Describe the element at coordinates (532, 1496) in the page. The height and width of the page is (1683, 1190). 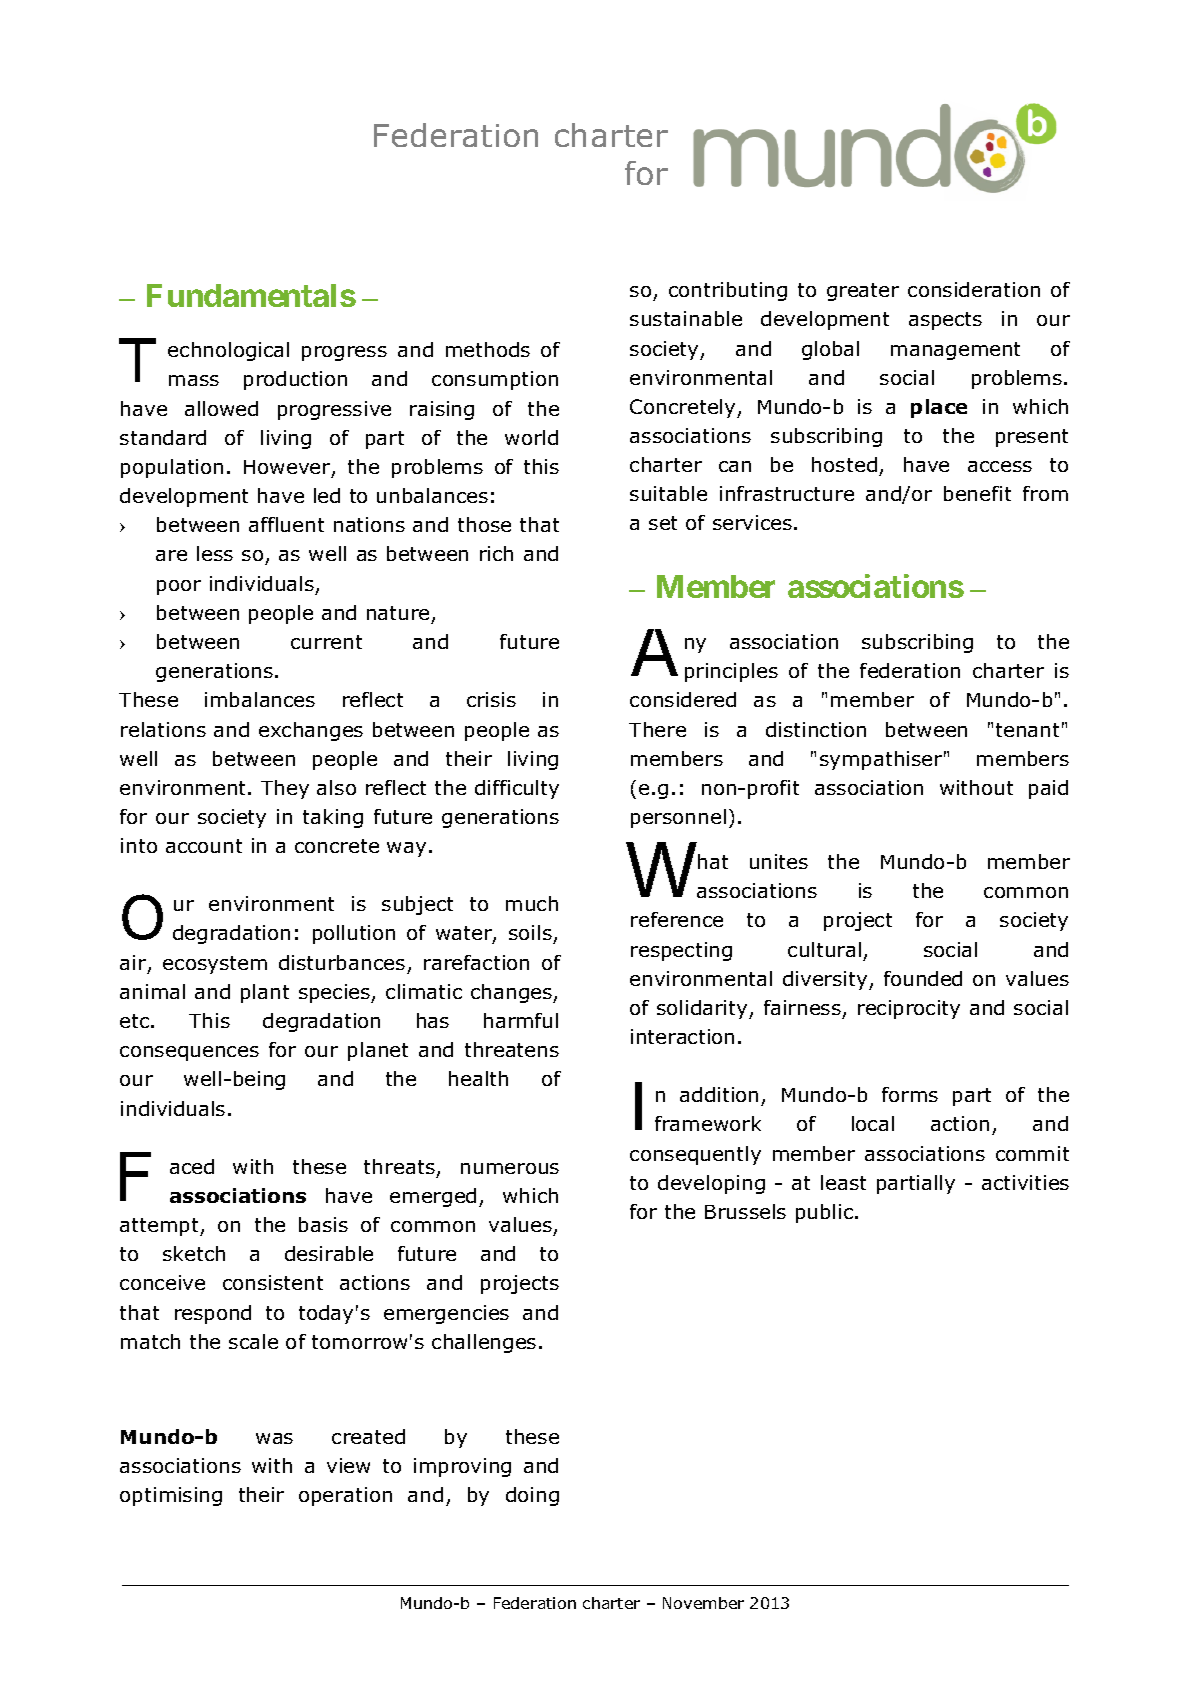
I see `doing` at that location.
